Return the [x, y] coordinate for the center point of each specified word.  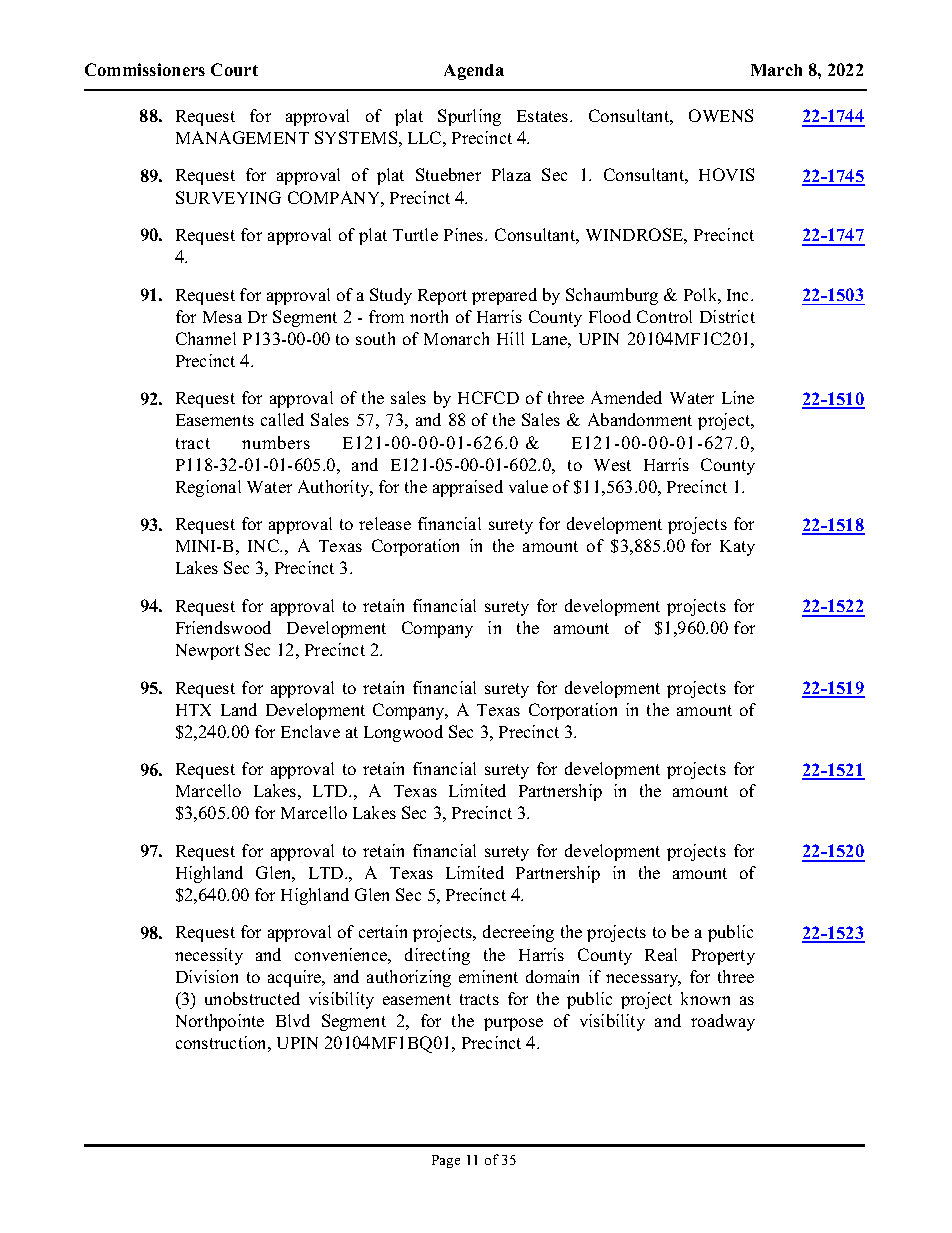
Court [234, 69]
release [385, 523]
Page [446, 1161]
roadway [723, 1022]
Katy [737, 548]
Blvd [293, 1020]
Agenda [474, 72]
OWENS [721, 115]
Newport [208, 652]
